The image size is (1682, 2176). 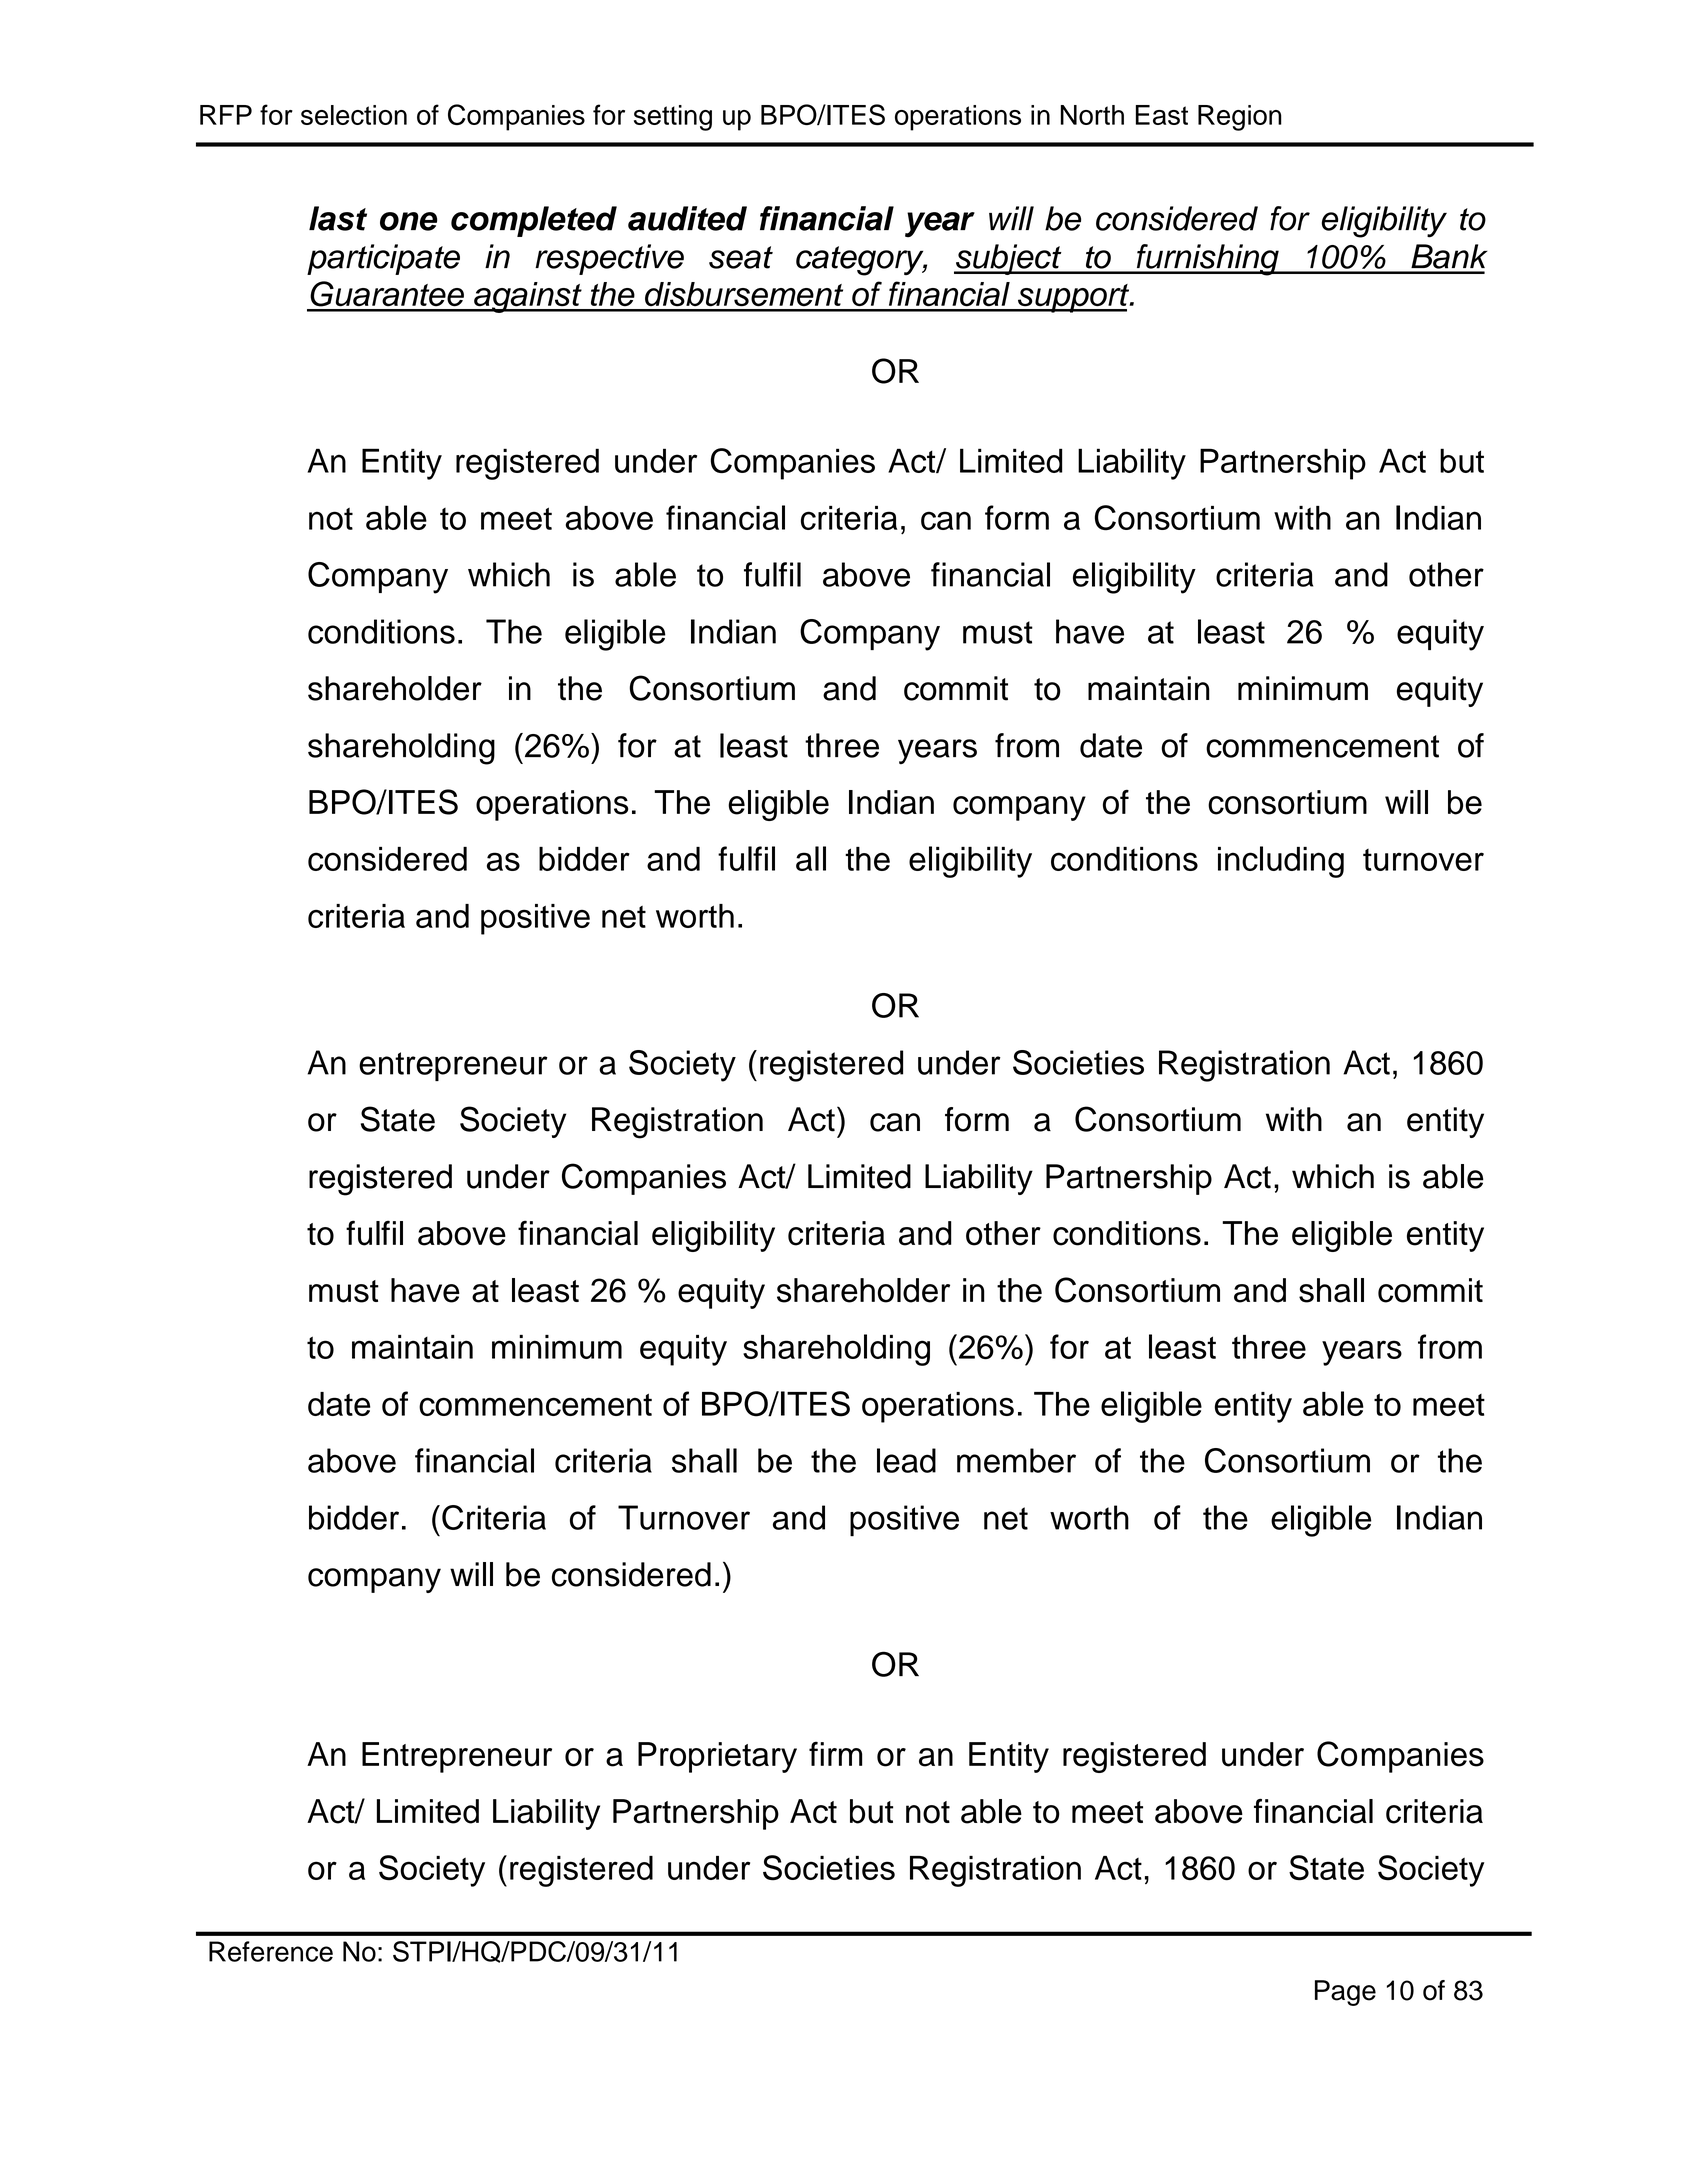 What do you see at coordinates (271, 1951) in the image?
I see `Reference` at bounding box center [271, 1951].
